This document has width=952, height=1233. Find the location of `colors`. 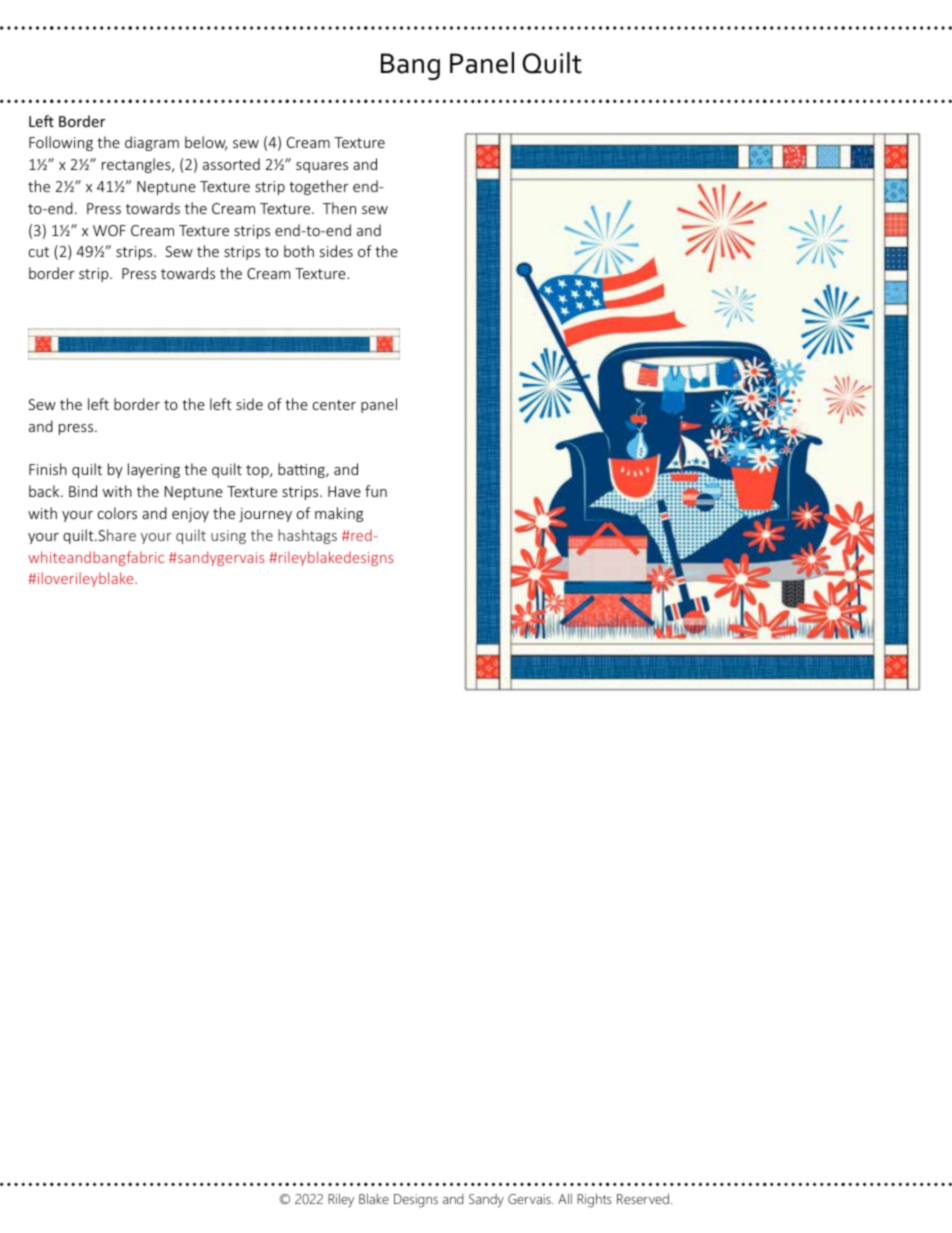

colors is located at coordinates (117, 513).
